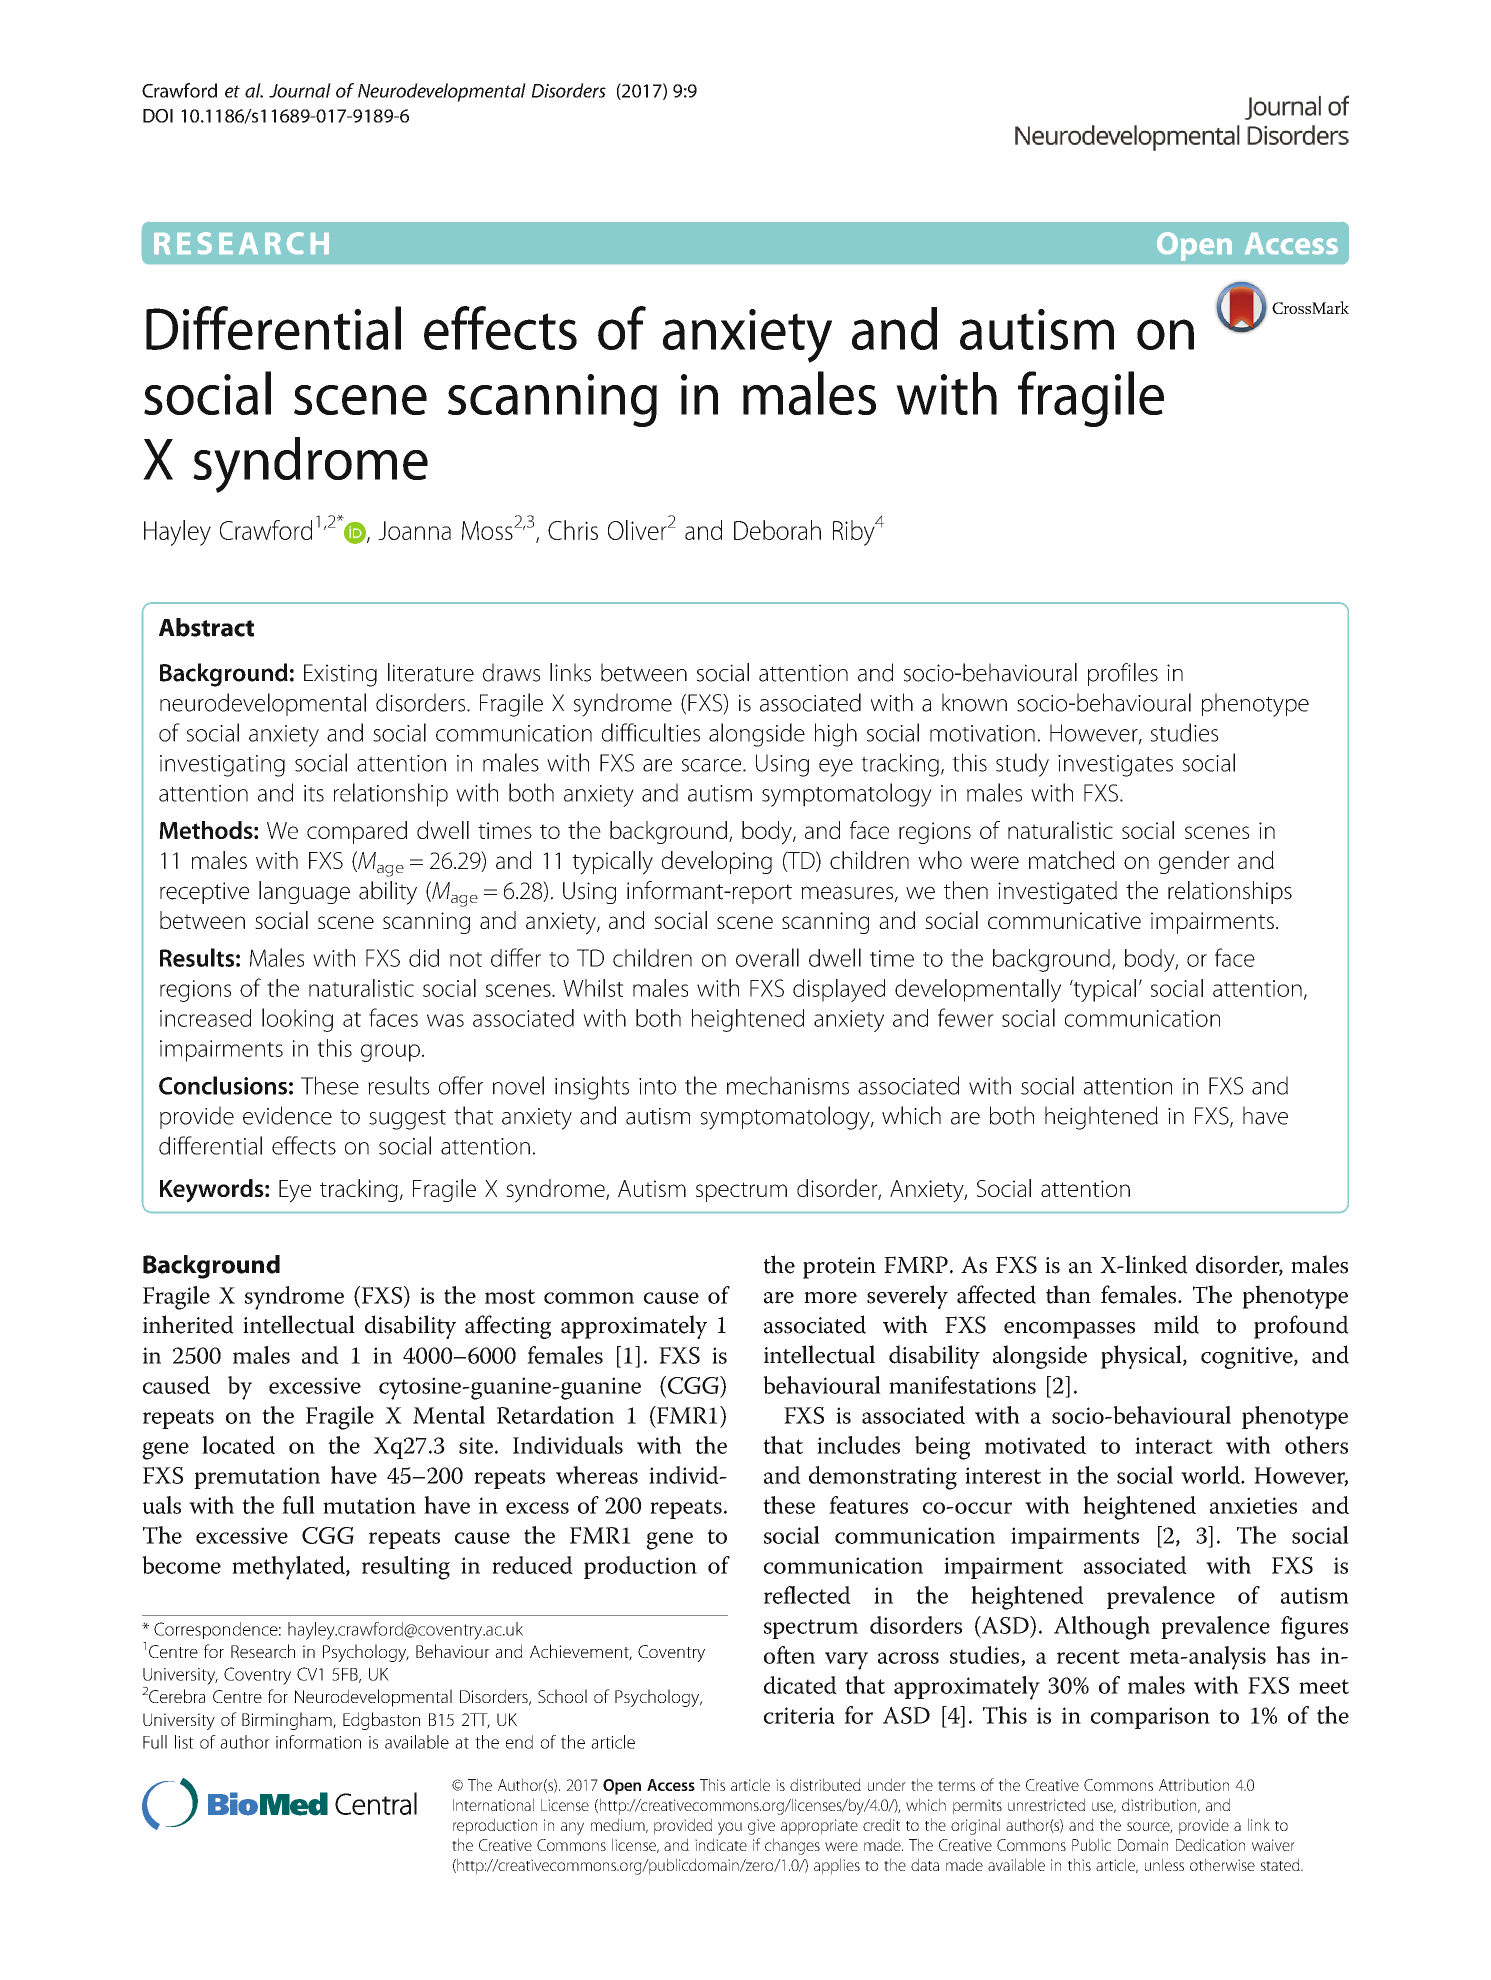 This screenshot has height=1980, width=1491. I want to click on interact, so click(1174, 1445).
